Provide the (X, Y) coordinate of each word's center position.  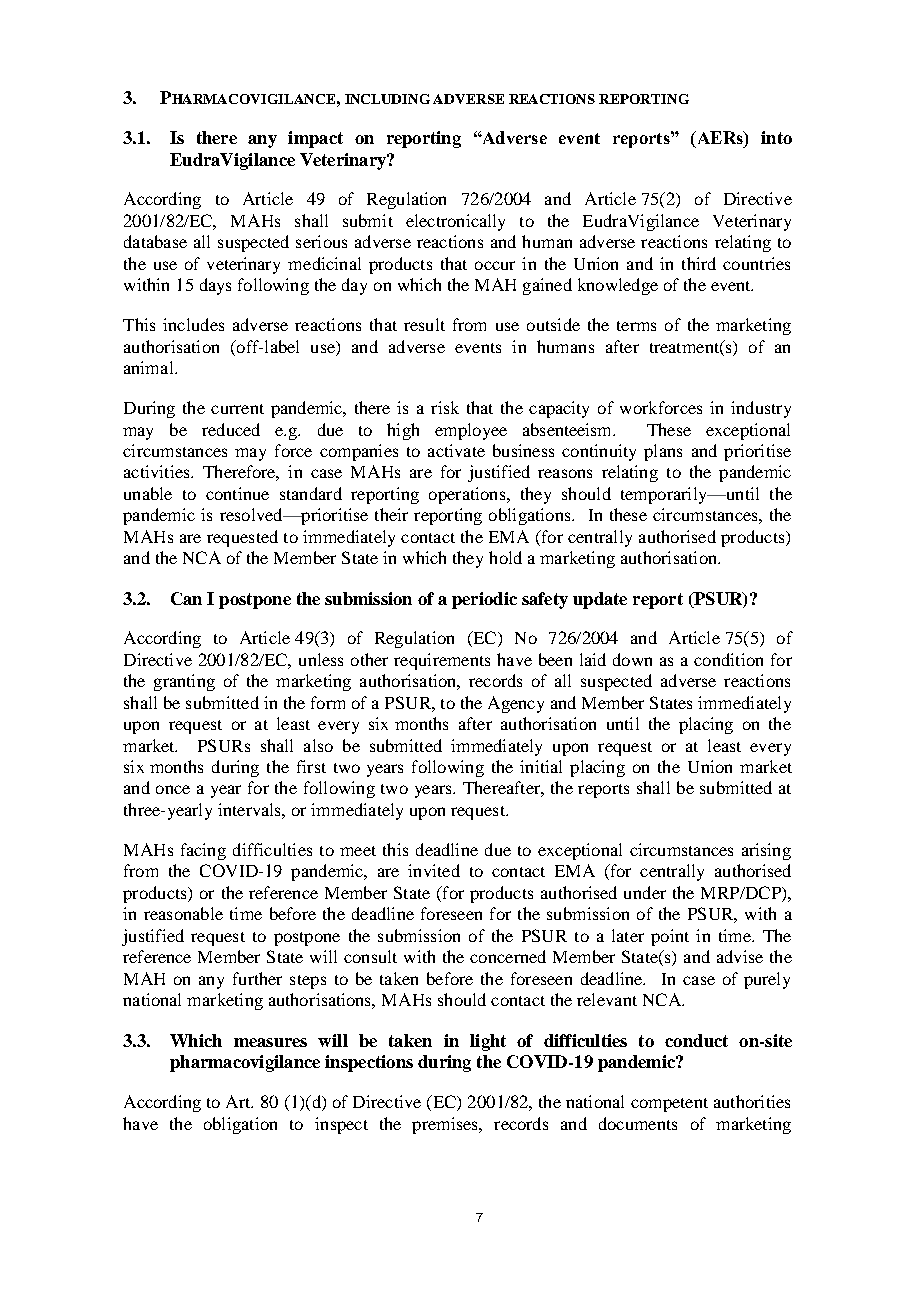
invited (434, 870)
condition (728, 659)
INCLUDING (387, 99)
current (237, 409)
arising (766, 851)
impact (315, 139)
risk (445, 407)
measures (270, 1042)
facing (203, 851)
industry (761, 409)
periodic (484, 600)
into (776, 137)
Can (186, 598)
